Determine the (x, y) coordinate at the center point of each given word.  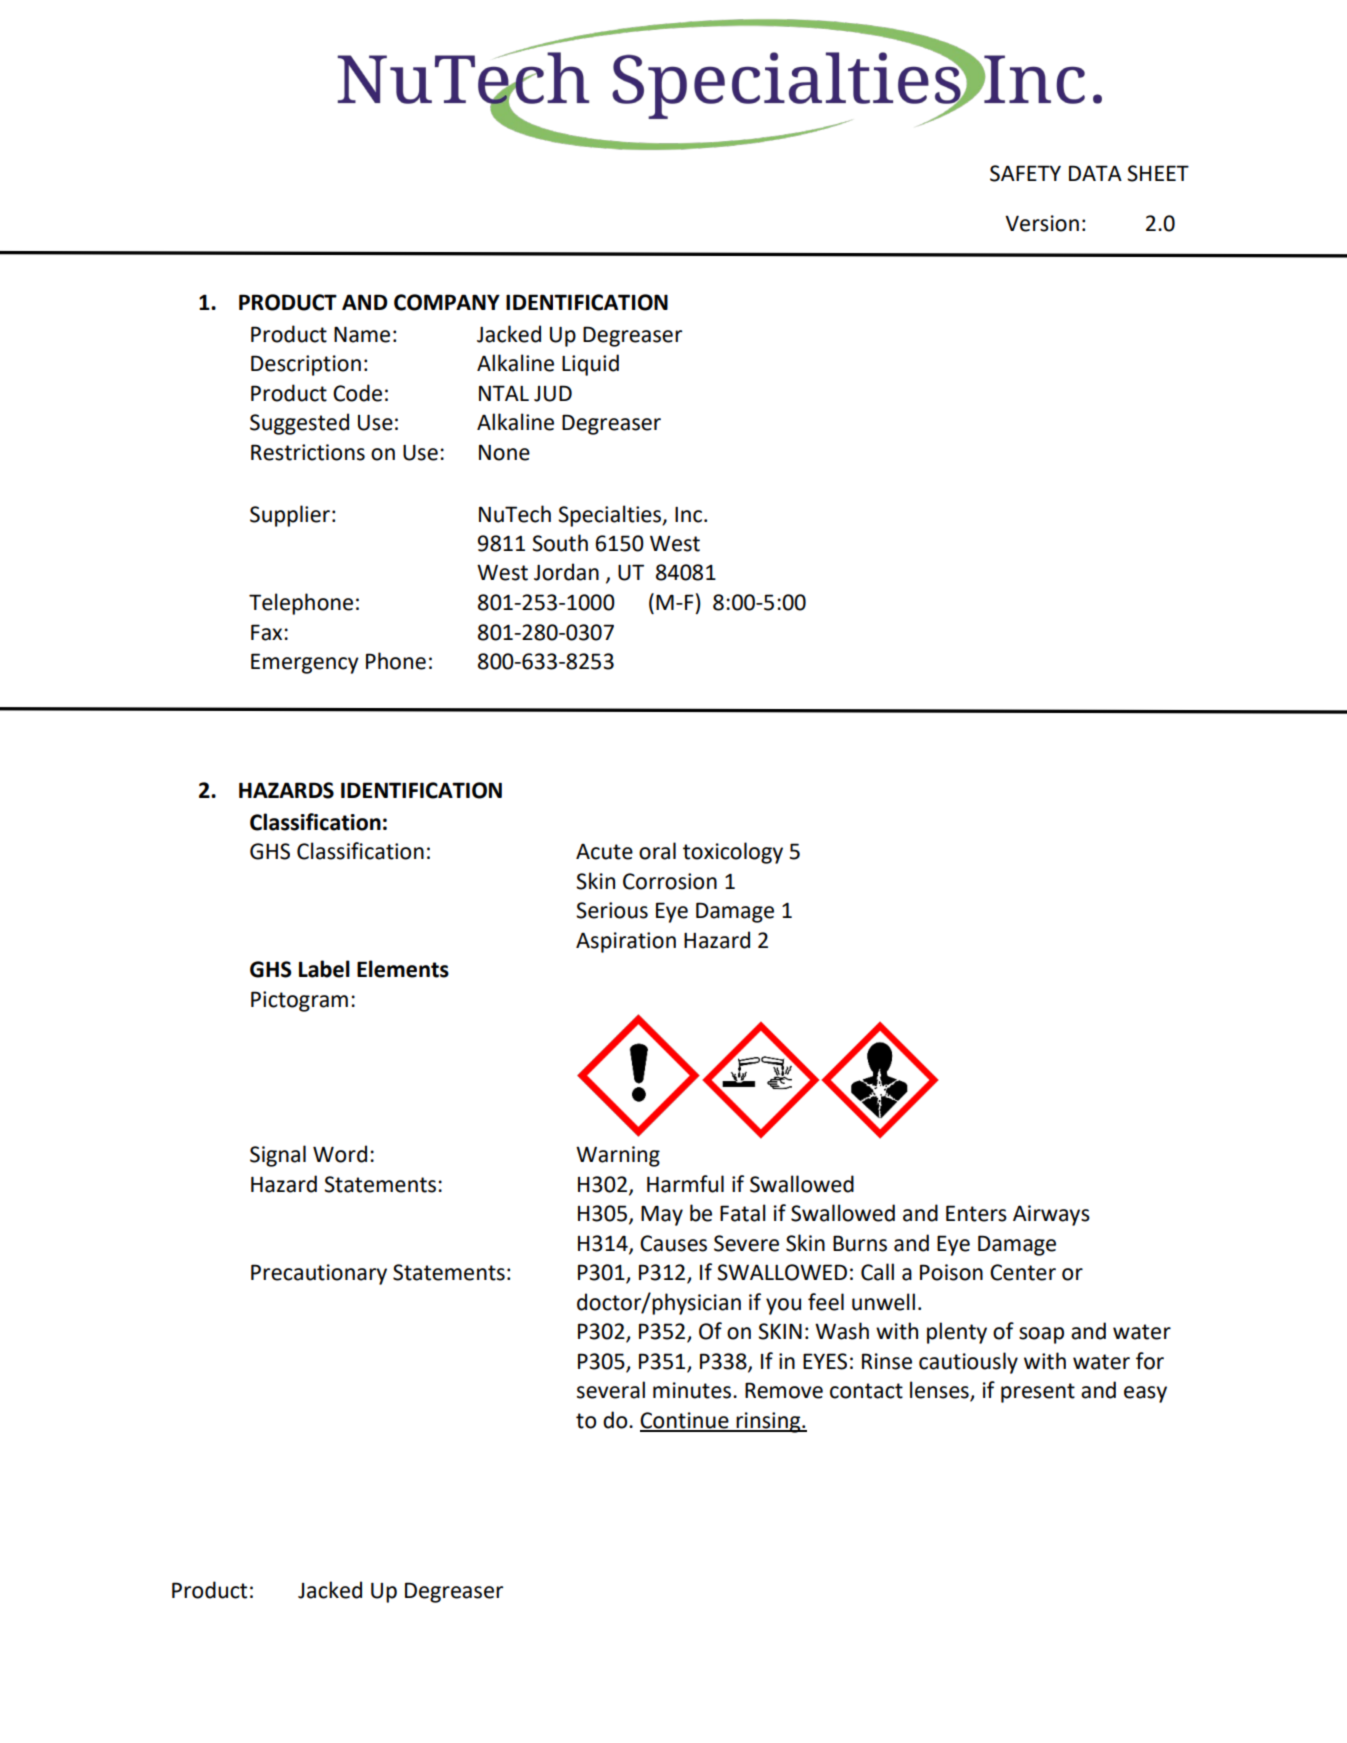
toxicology (733, 853)
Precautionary (319, 1274)
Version (1042, 223)
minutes (693, 1390)
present (1038, 1393)
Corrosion (670, 881)
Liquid (590, 365)
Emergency (305, 663)
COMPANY (447, 302)
